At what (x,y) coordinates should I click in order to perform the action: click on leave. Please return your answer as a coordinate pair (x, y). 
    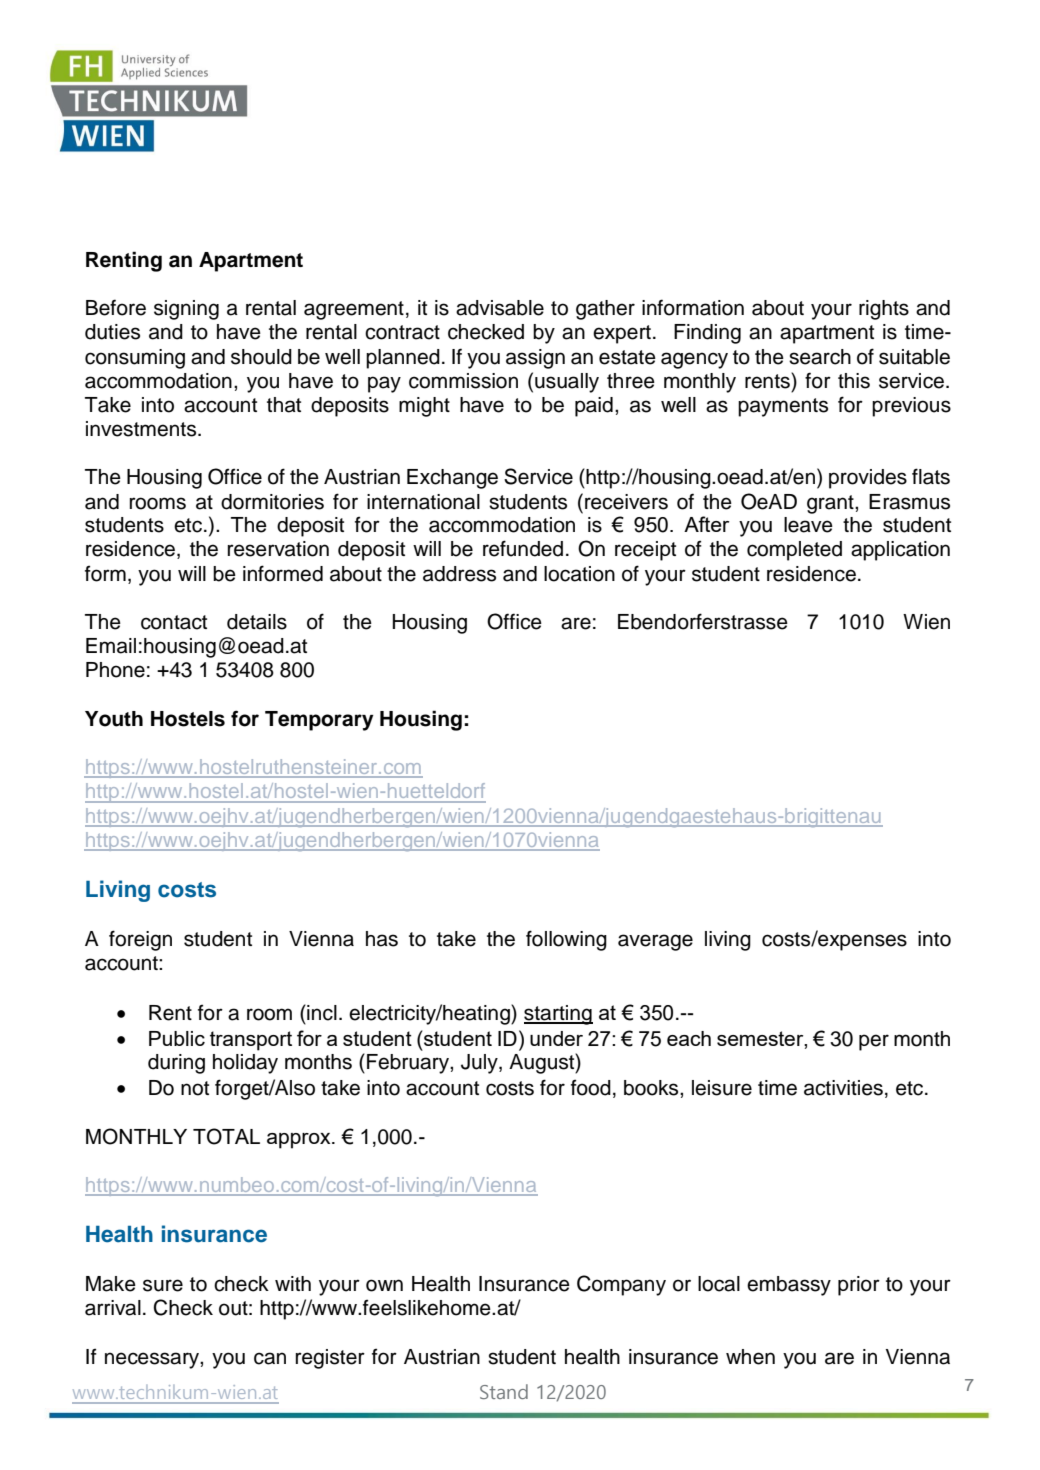
    Looking at the image, I should click on (808, 525).
